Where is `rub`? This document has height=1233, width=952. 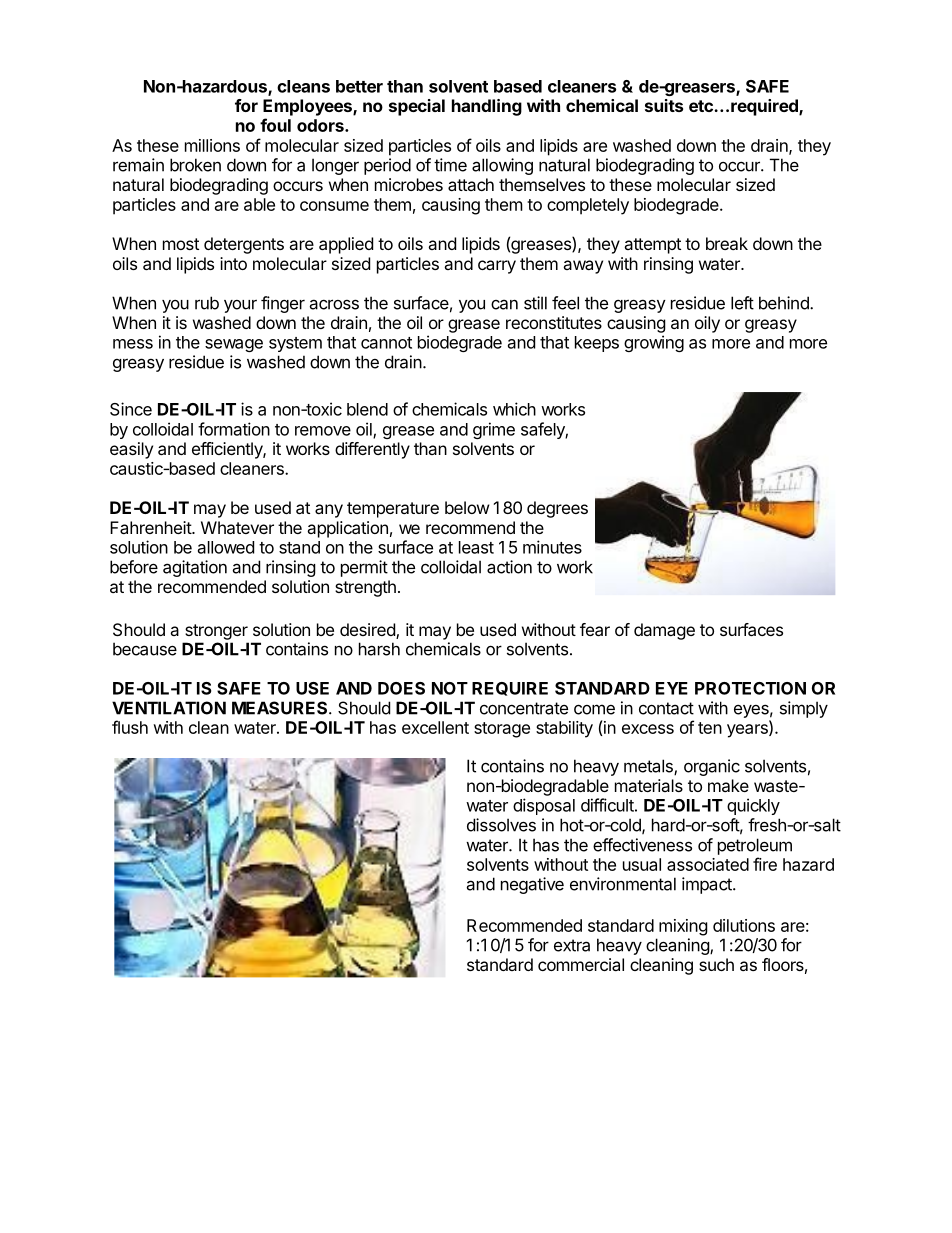 rub is located at coordinates (207, 303).
